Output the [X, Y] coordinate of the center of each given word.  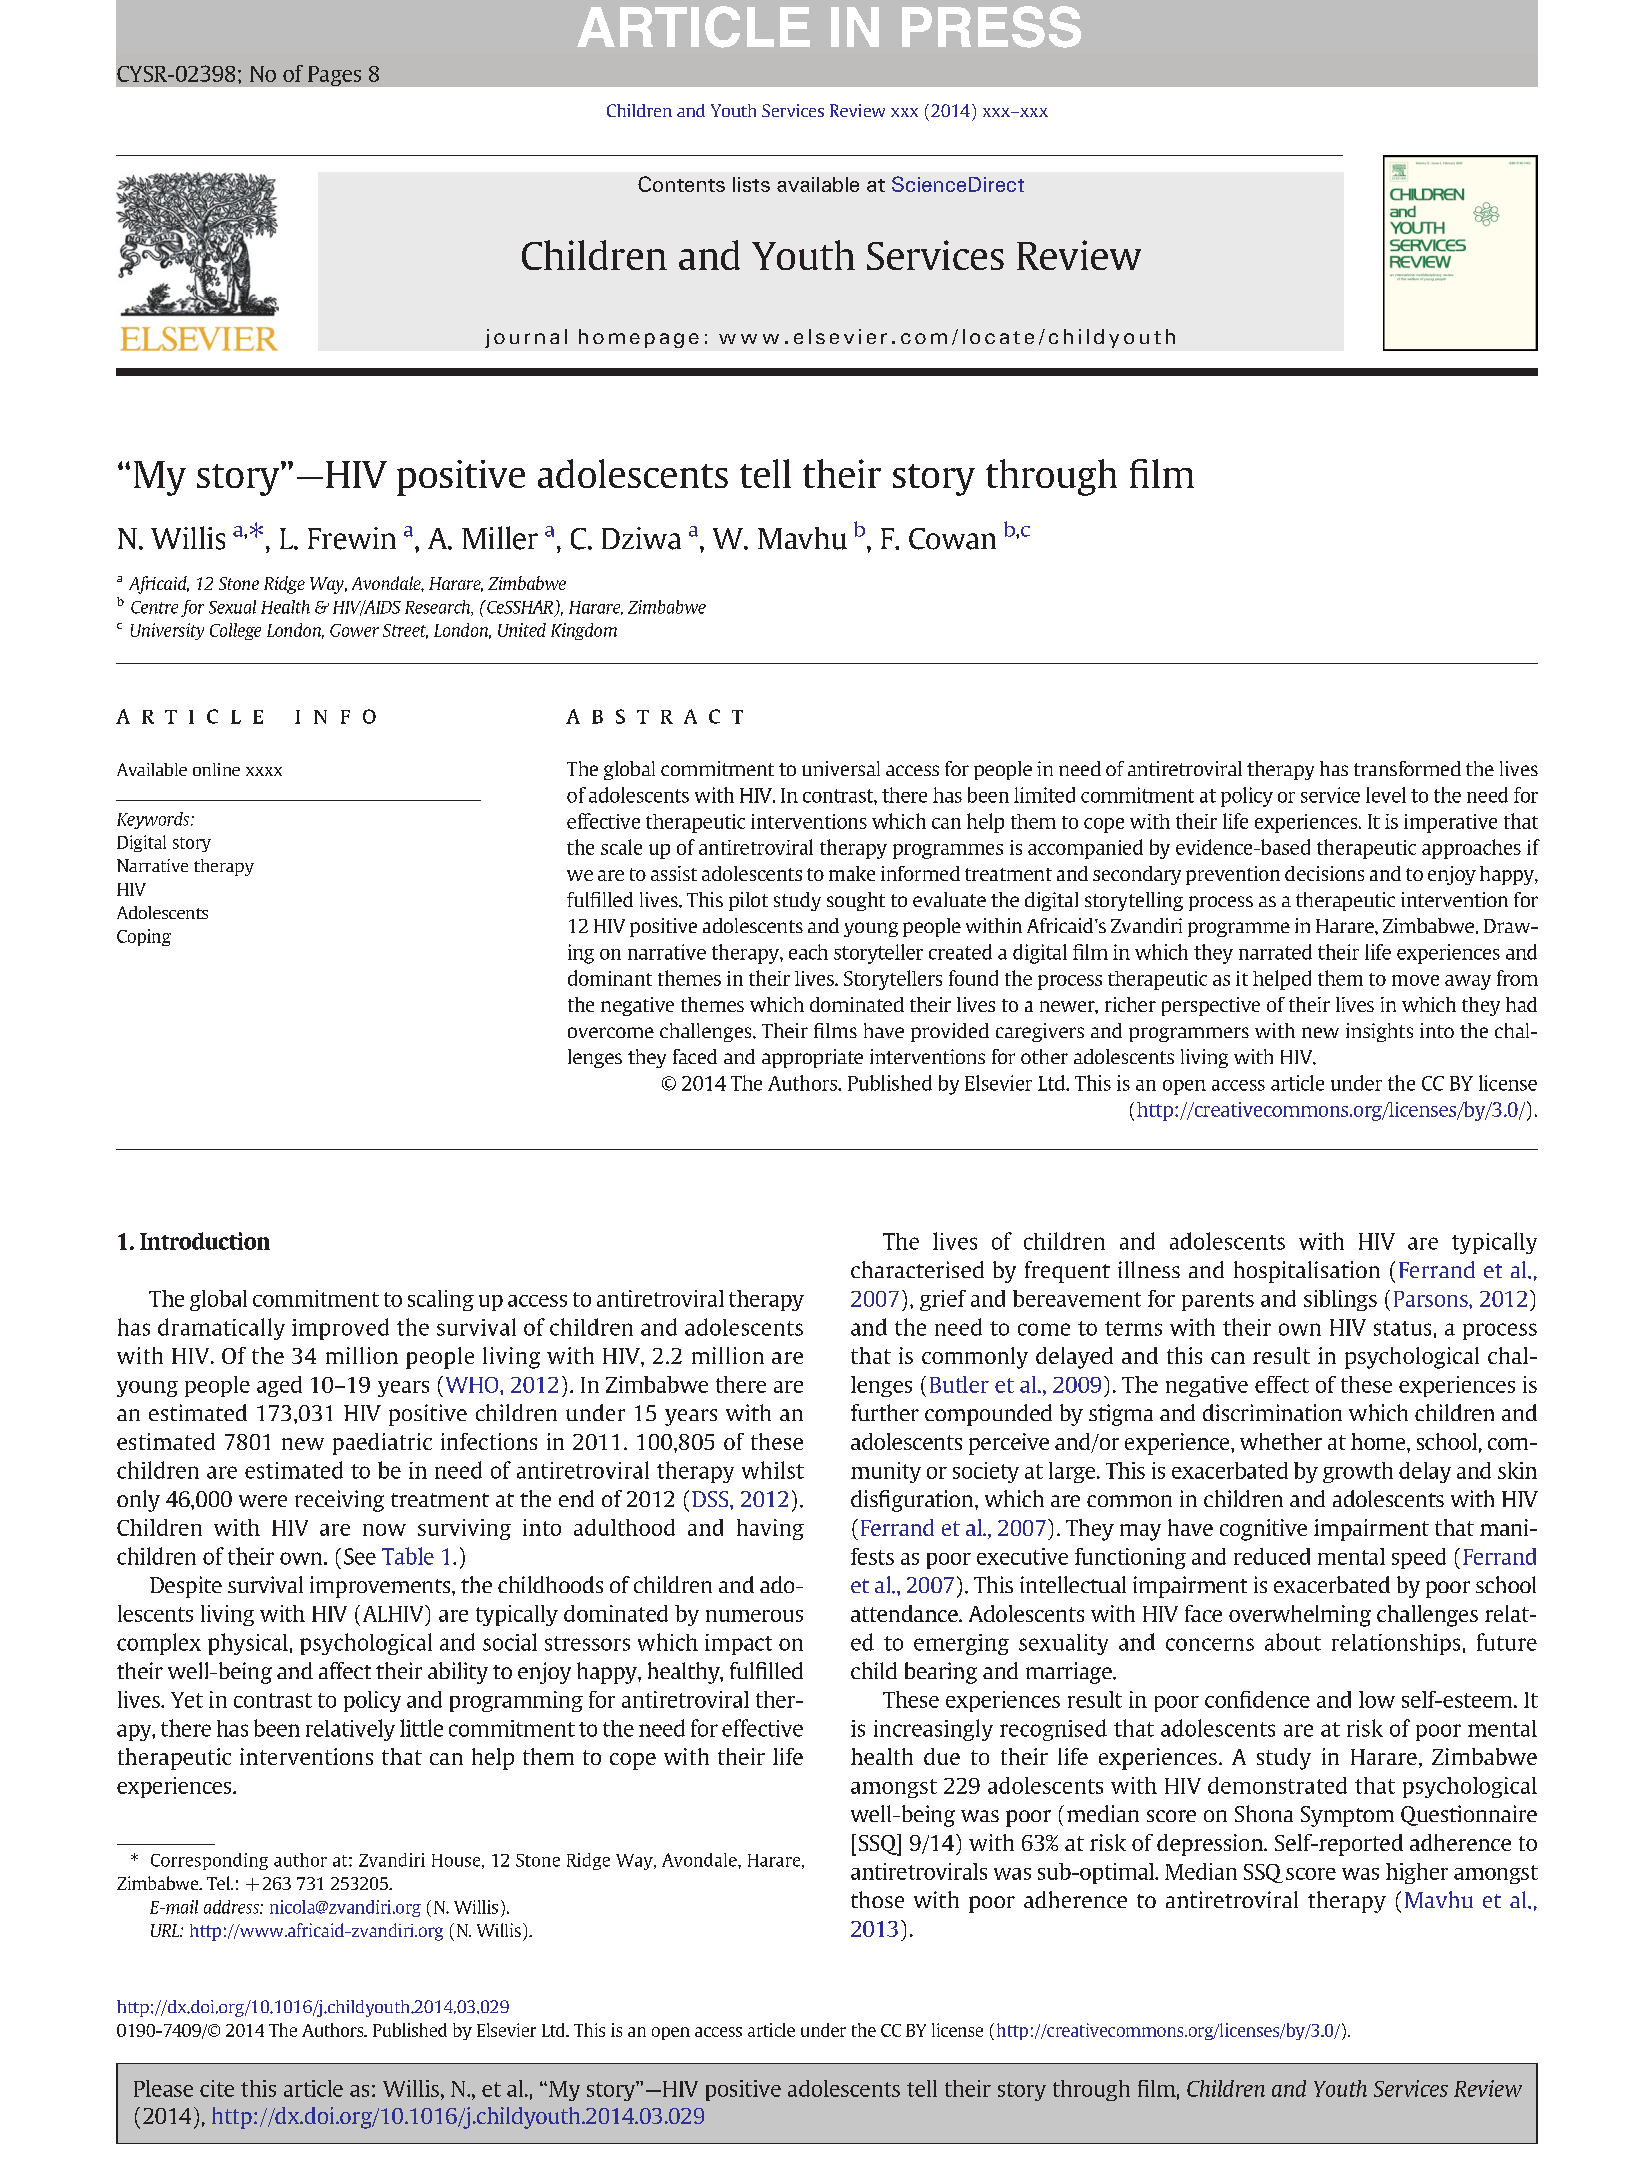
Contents [681, 184]
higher [1417, 1873]
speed [1419, 1558]
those [877, 1899]
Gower [354, 630]
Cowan [952, 539]
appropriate [812, 1058]
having [770, 1529]
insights [1379, 1032]
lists [751, 184]
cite [217, 2088]
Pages [334, 76]
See [360, 1556]
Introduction [205, 1241]
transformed [1407, 768]
